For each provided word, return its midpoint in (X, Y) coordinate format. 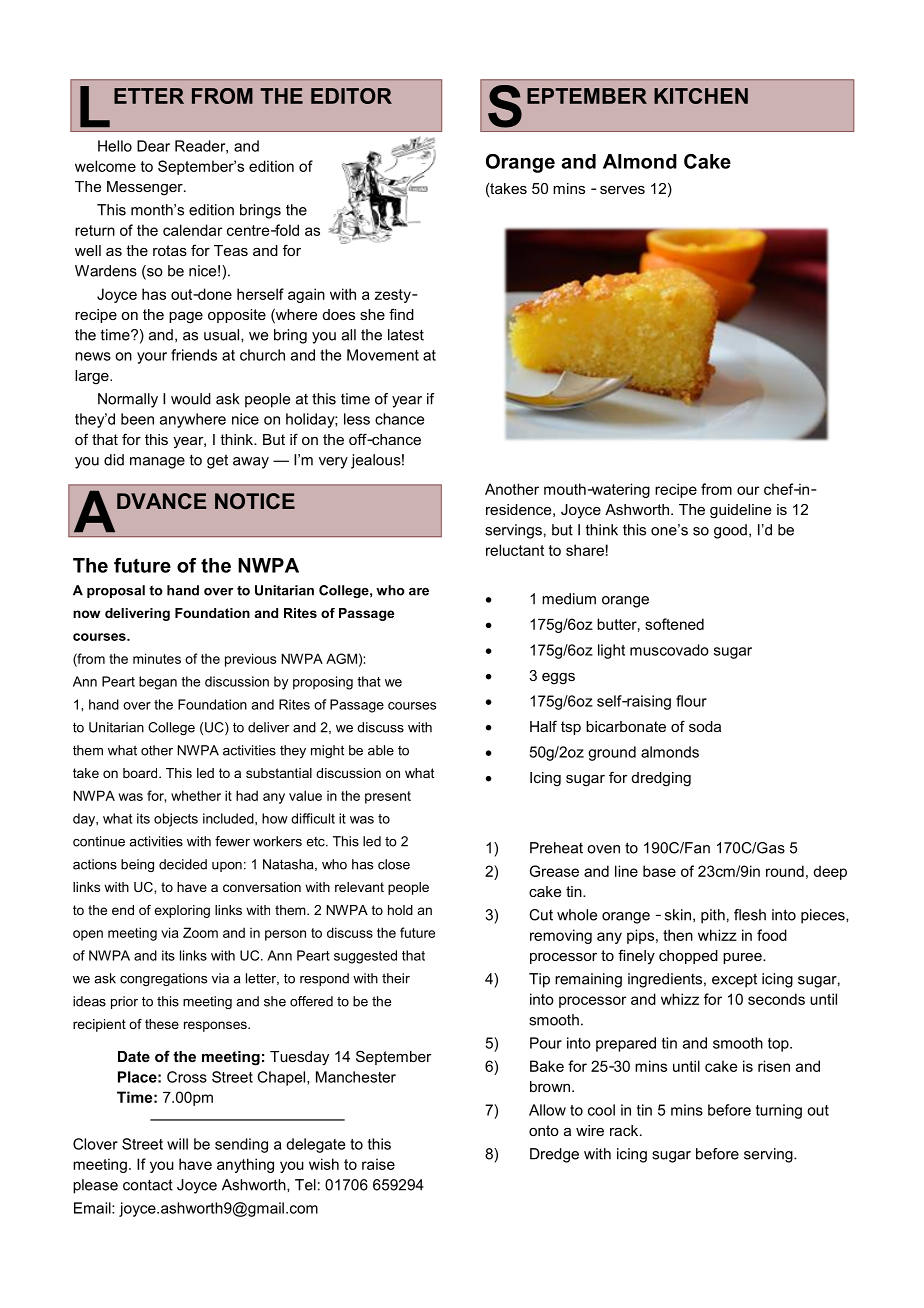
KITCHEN (701, 96)
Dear (153, 146)
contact (148, 1185)
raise (378, 1164)
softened (674, 624)
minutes (157, 658)
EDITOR (351, 96)
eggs (558, 679)
